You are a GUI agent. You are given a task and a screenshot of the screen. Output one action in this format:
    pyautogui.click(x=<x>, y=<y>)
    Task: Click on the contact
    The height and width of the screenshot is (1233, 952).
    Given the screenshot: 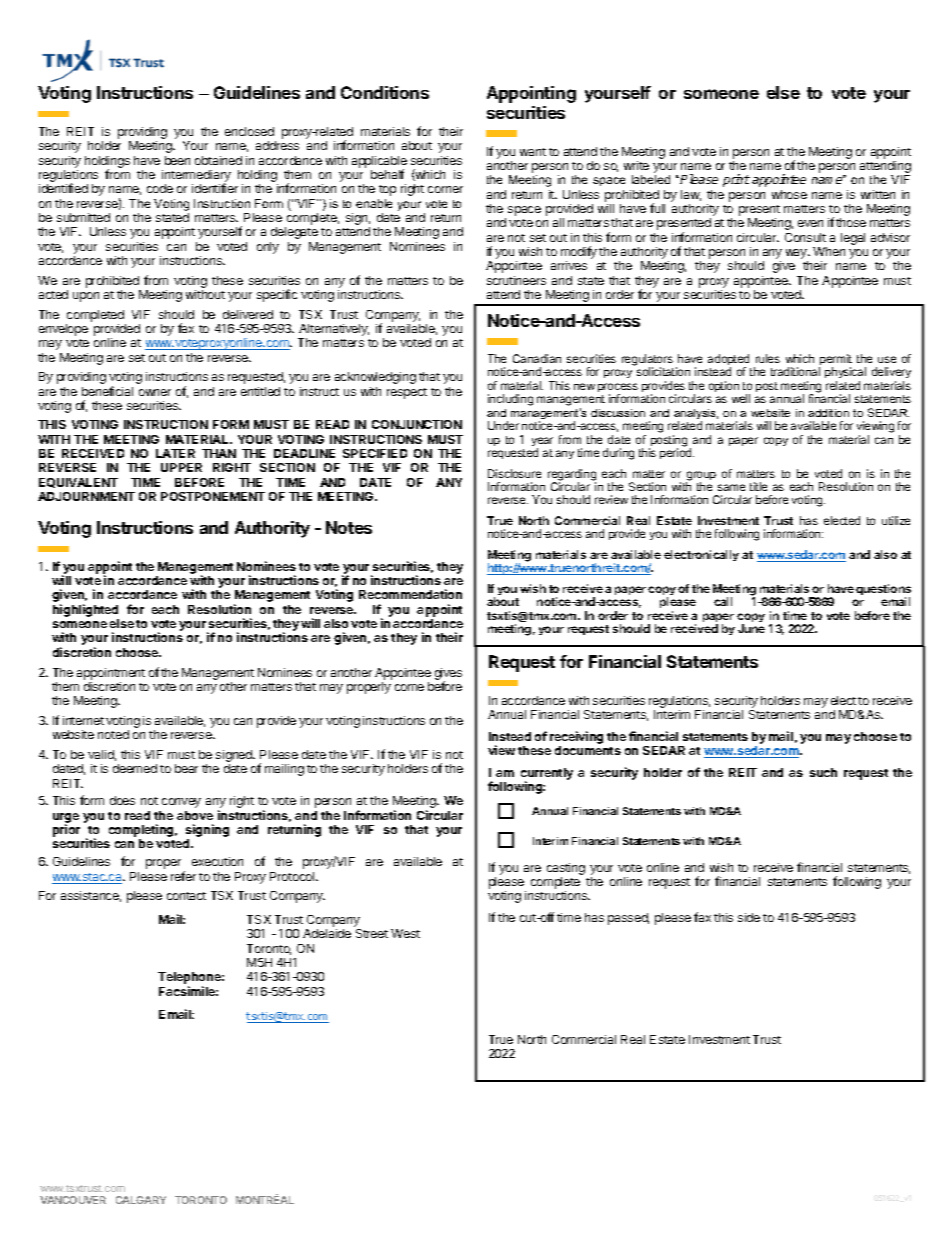 What is the action you would take?
    pyautogui.click(x=186, y=896)
